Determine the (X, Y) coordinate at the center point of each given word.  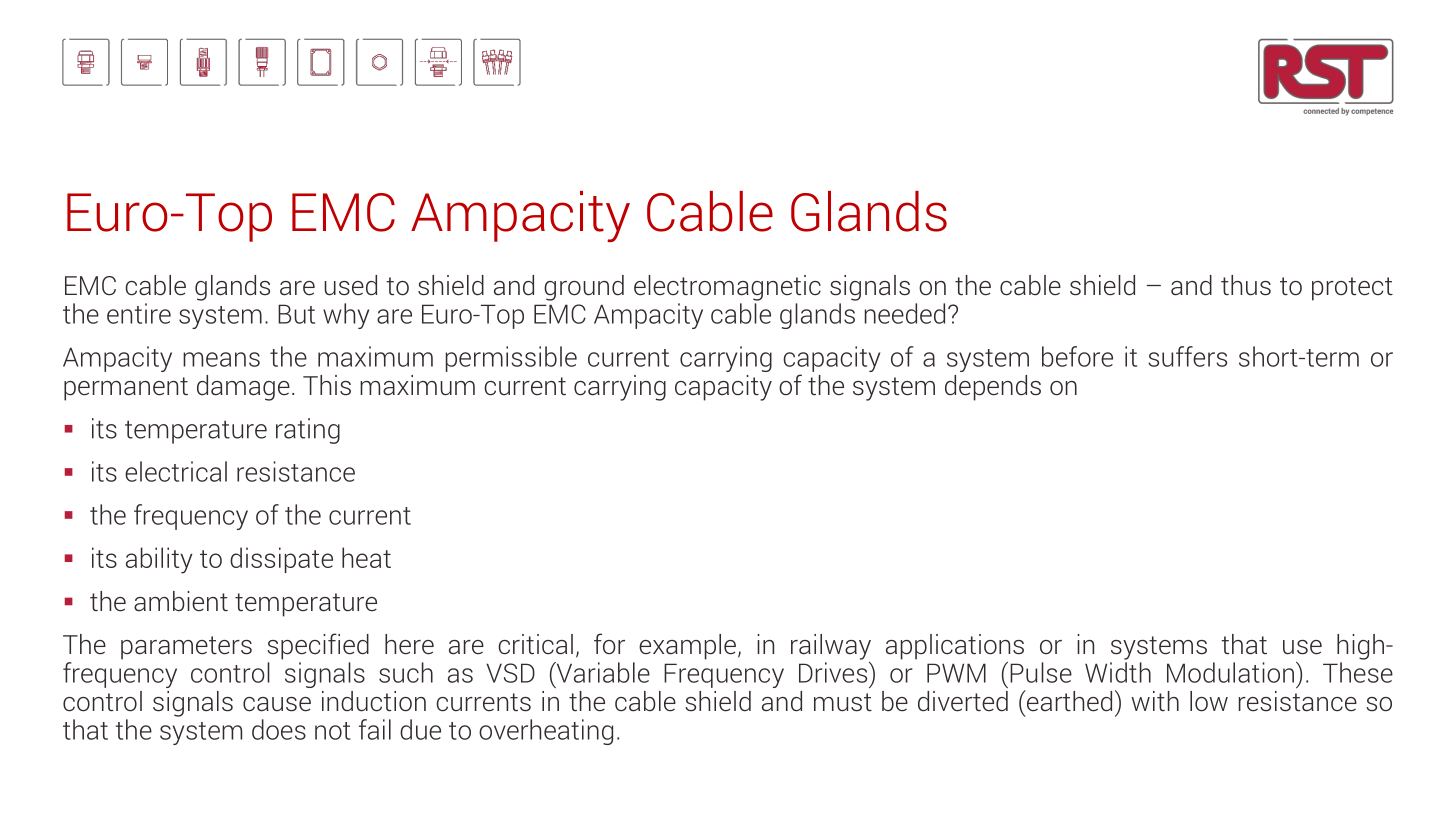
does (279, 729)
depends (993, 388)
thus (1246, 285)
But (296, 314)
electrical (176, 471)
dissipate (281, 560)
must (843, 702)
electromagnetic (727, 288)
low (1209, 701)
